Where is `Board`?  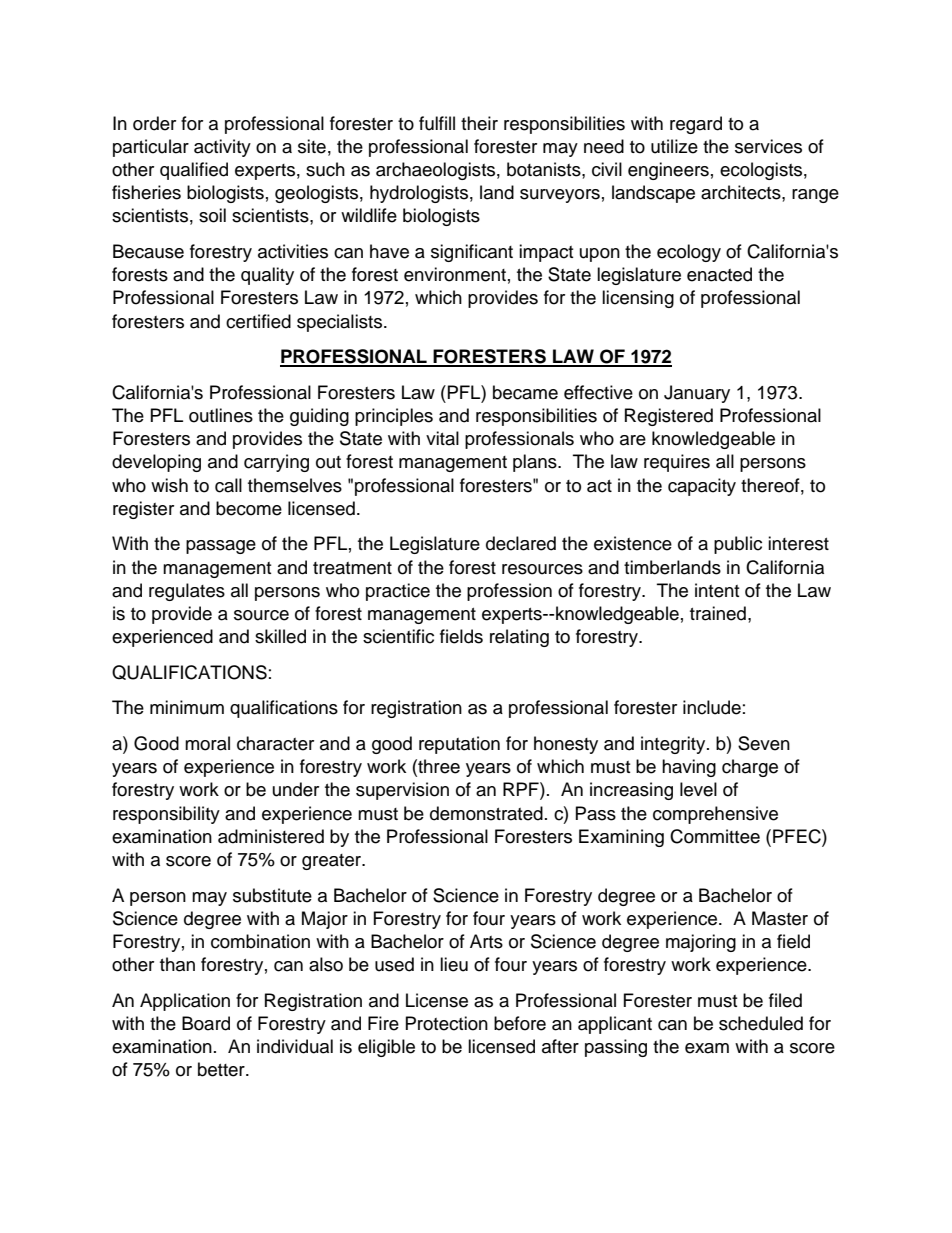
Board is located at coordinates (206, 1023).
